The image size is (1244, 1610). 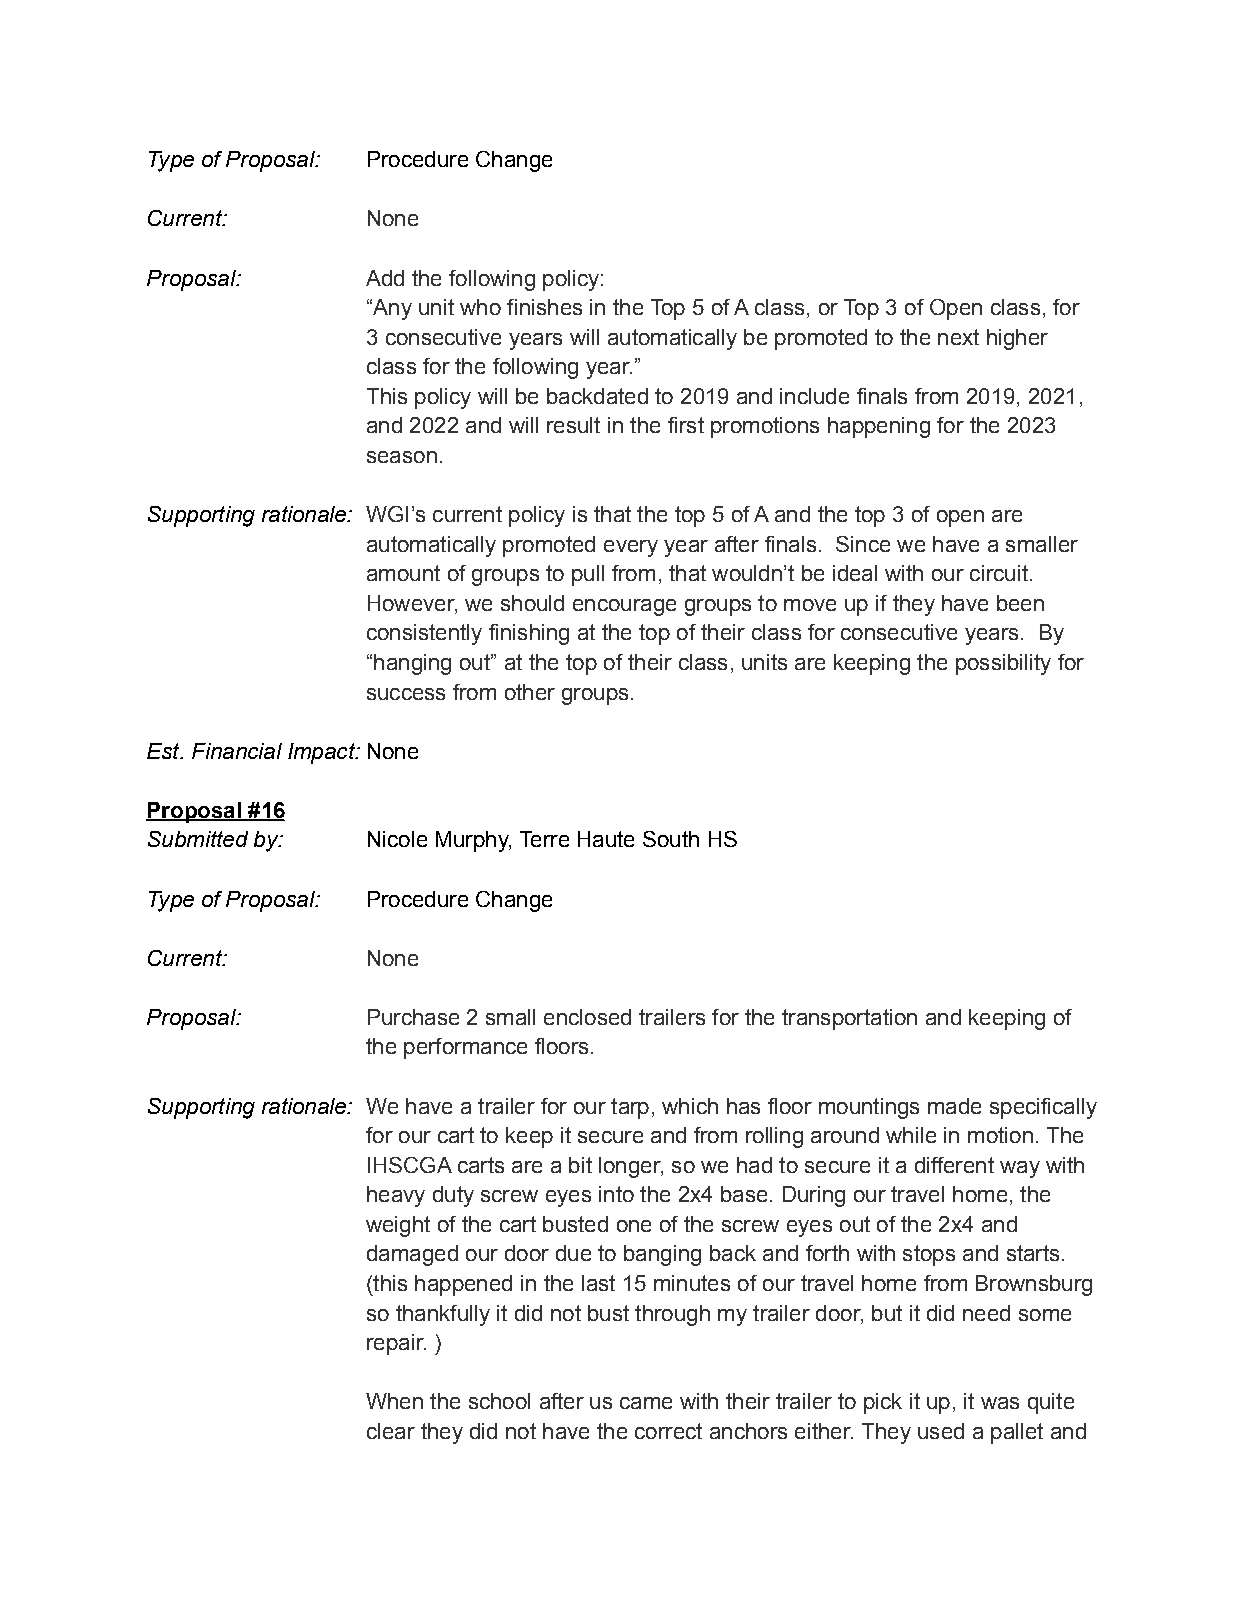 I want to click on transportation, so click(x=849, y=1019).
